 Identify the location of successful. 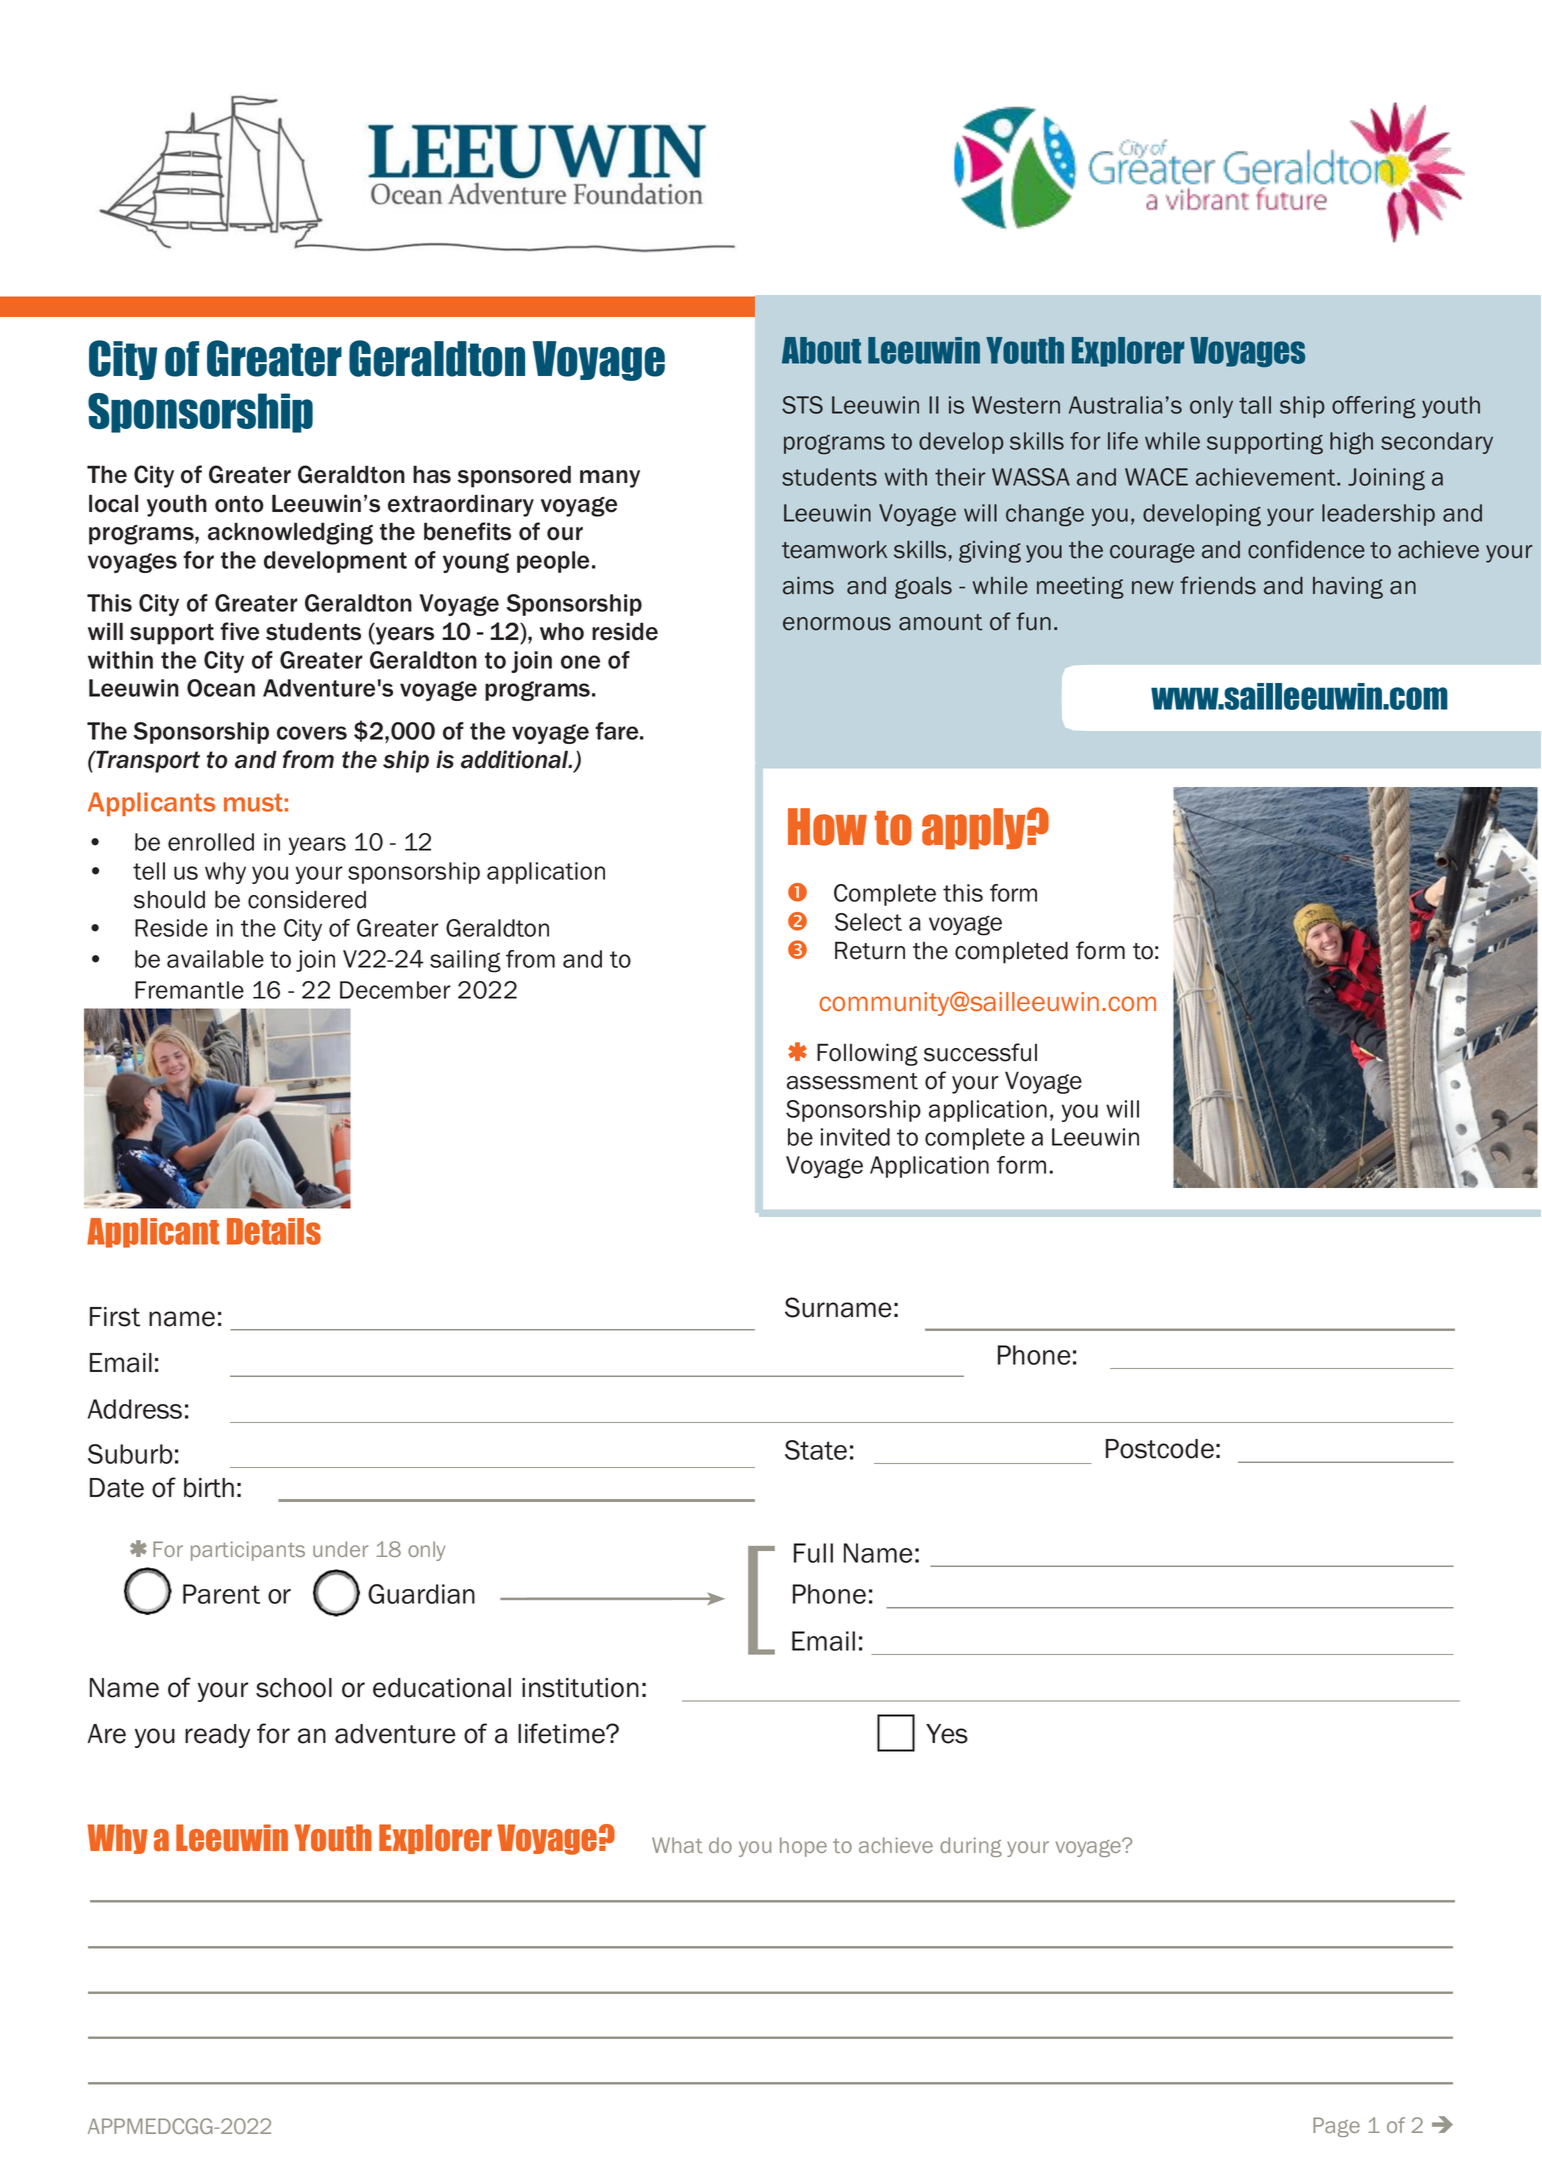
(980, 1052).
